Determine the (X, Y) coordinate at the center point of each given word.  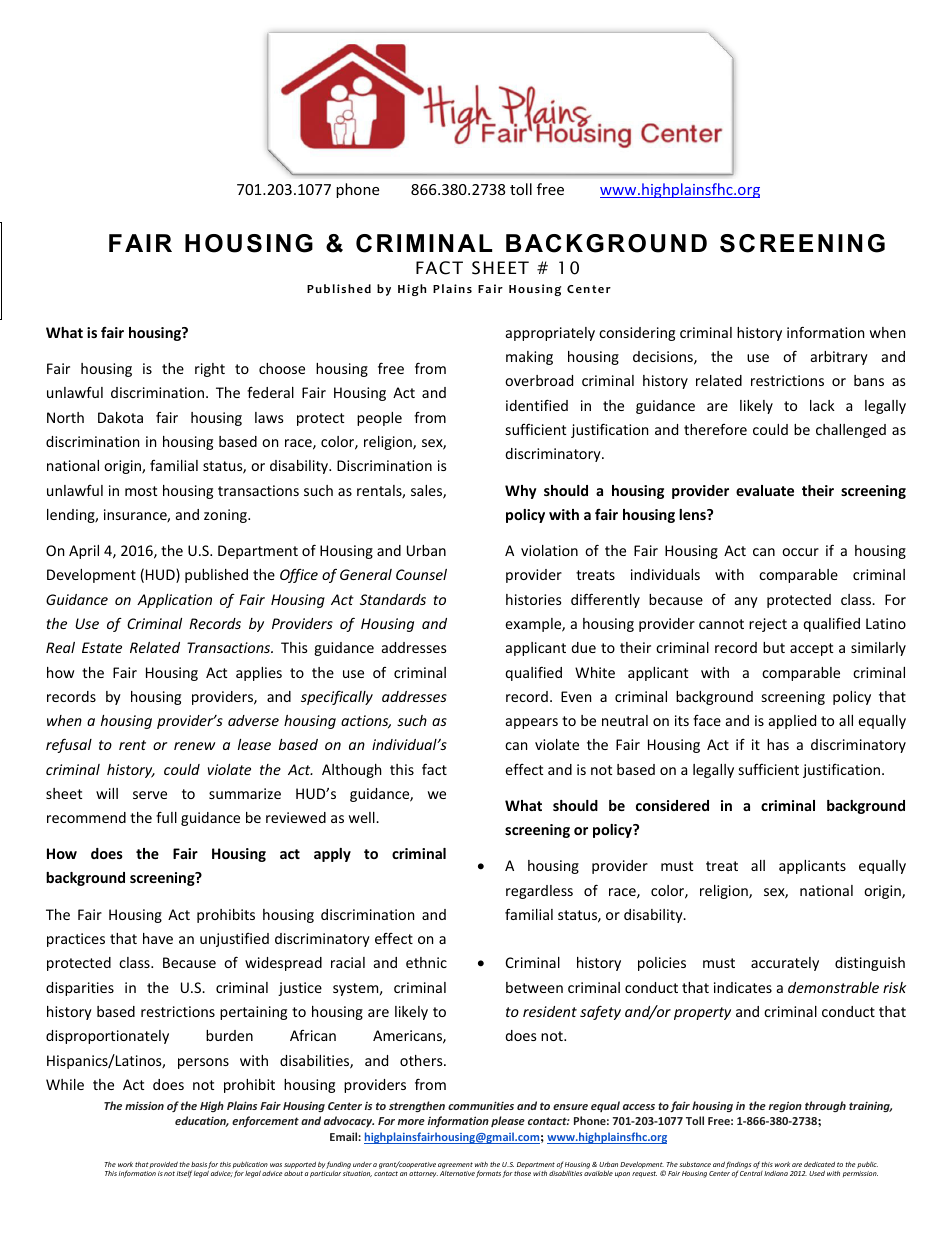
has (778, 744)
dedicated (819, 1164)
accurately (785, 964)
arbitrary (839, 358)
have (158, 938)
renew (194, 746)
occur (800, 552)
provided (164, 1165)
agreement (455, 1165)
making (529, 358)
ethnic (426, 962)
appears (532, 723)
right (210, 370)
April (84, 552)
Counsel (421, 574)
